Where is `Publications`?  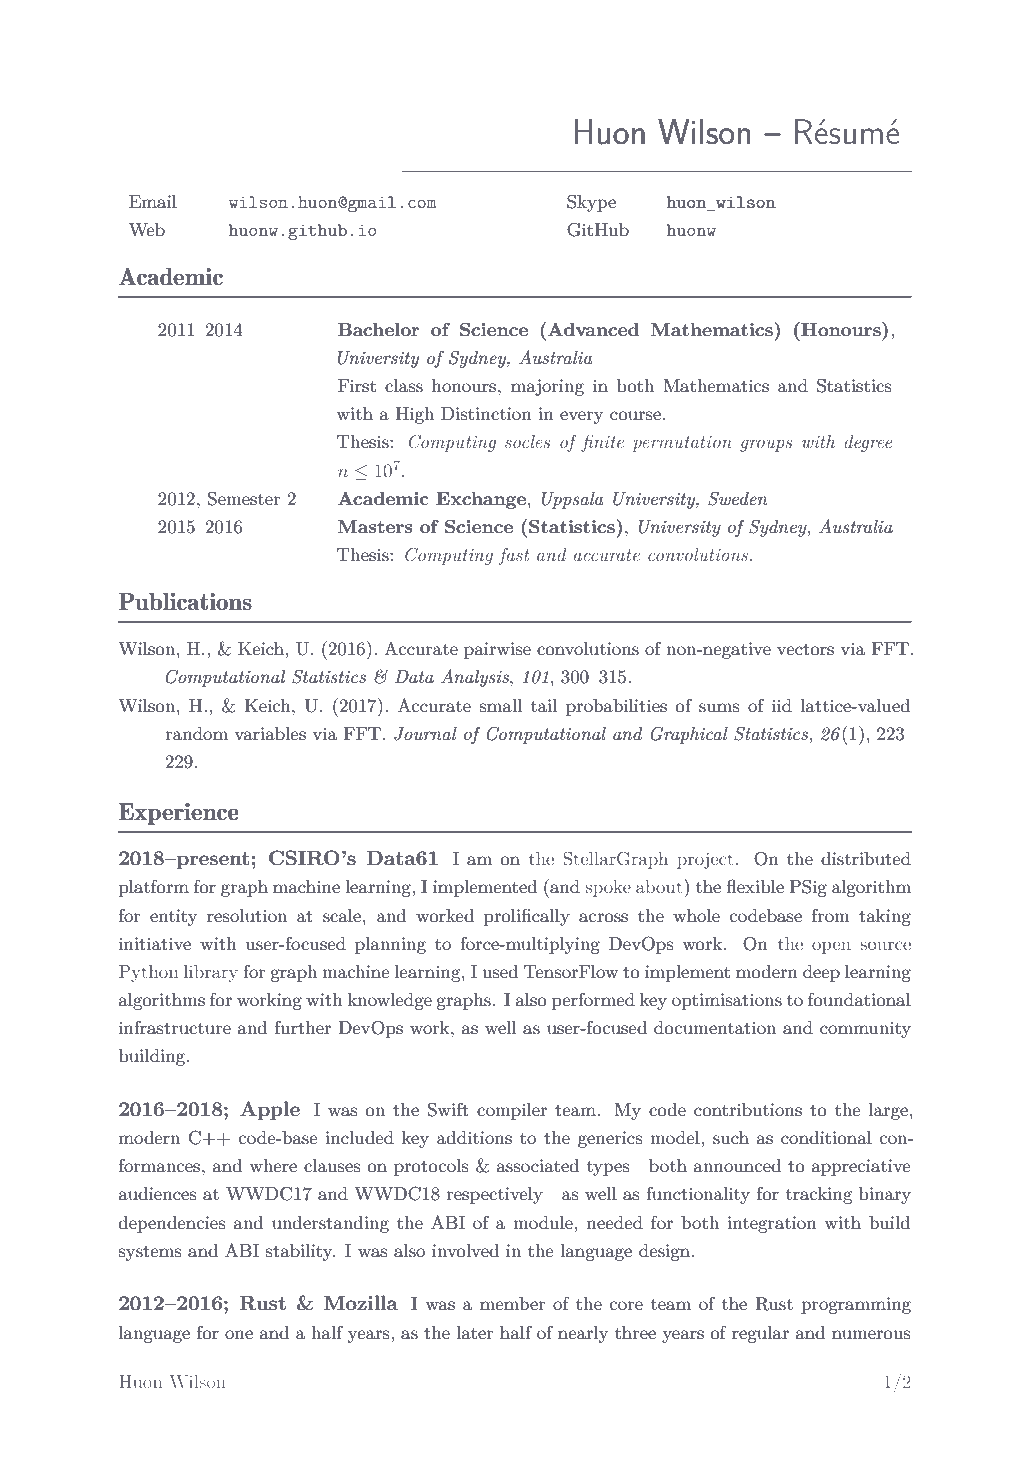 Publications is located at coordinates (185, 601).
